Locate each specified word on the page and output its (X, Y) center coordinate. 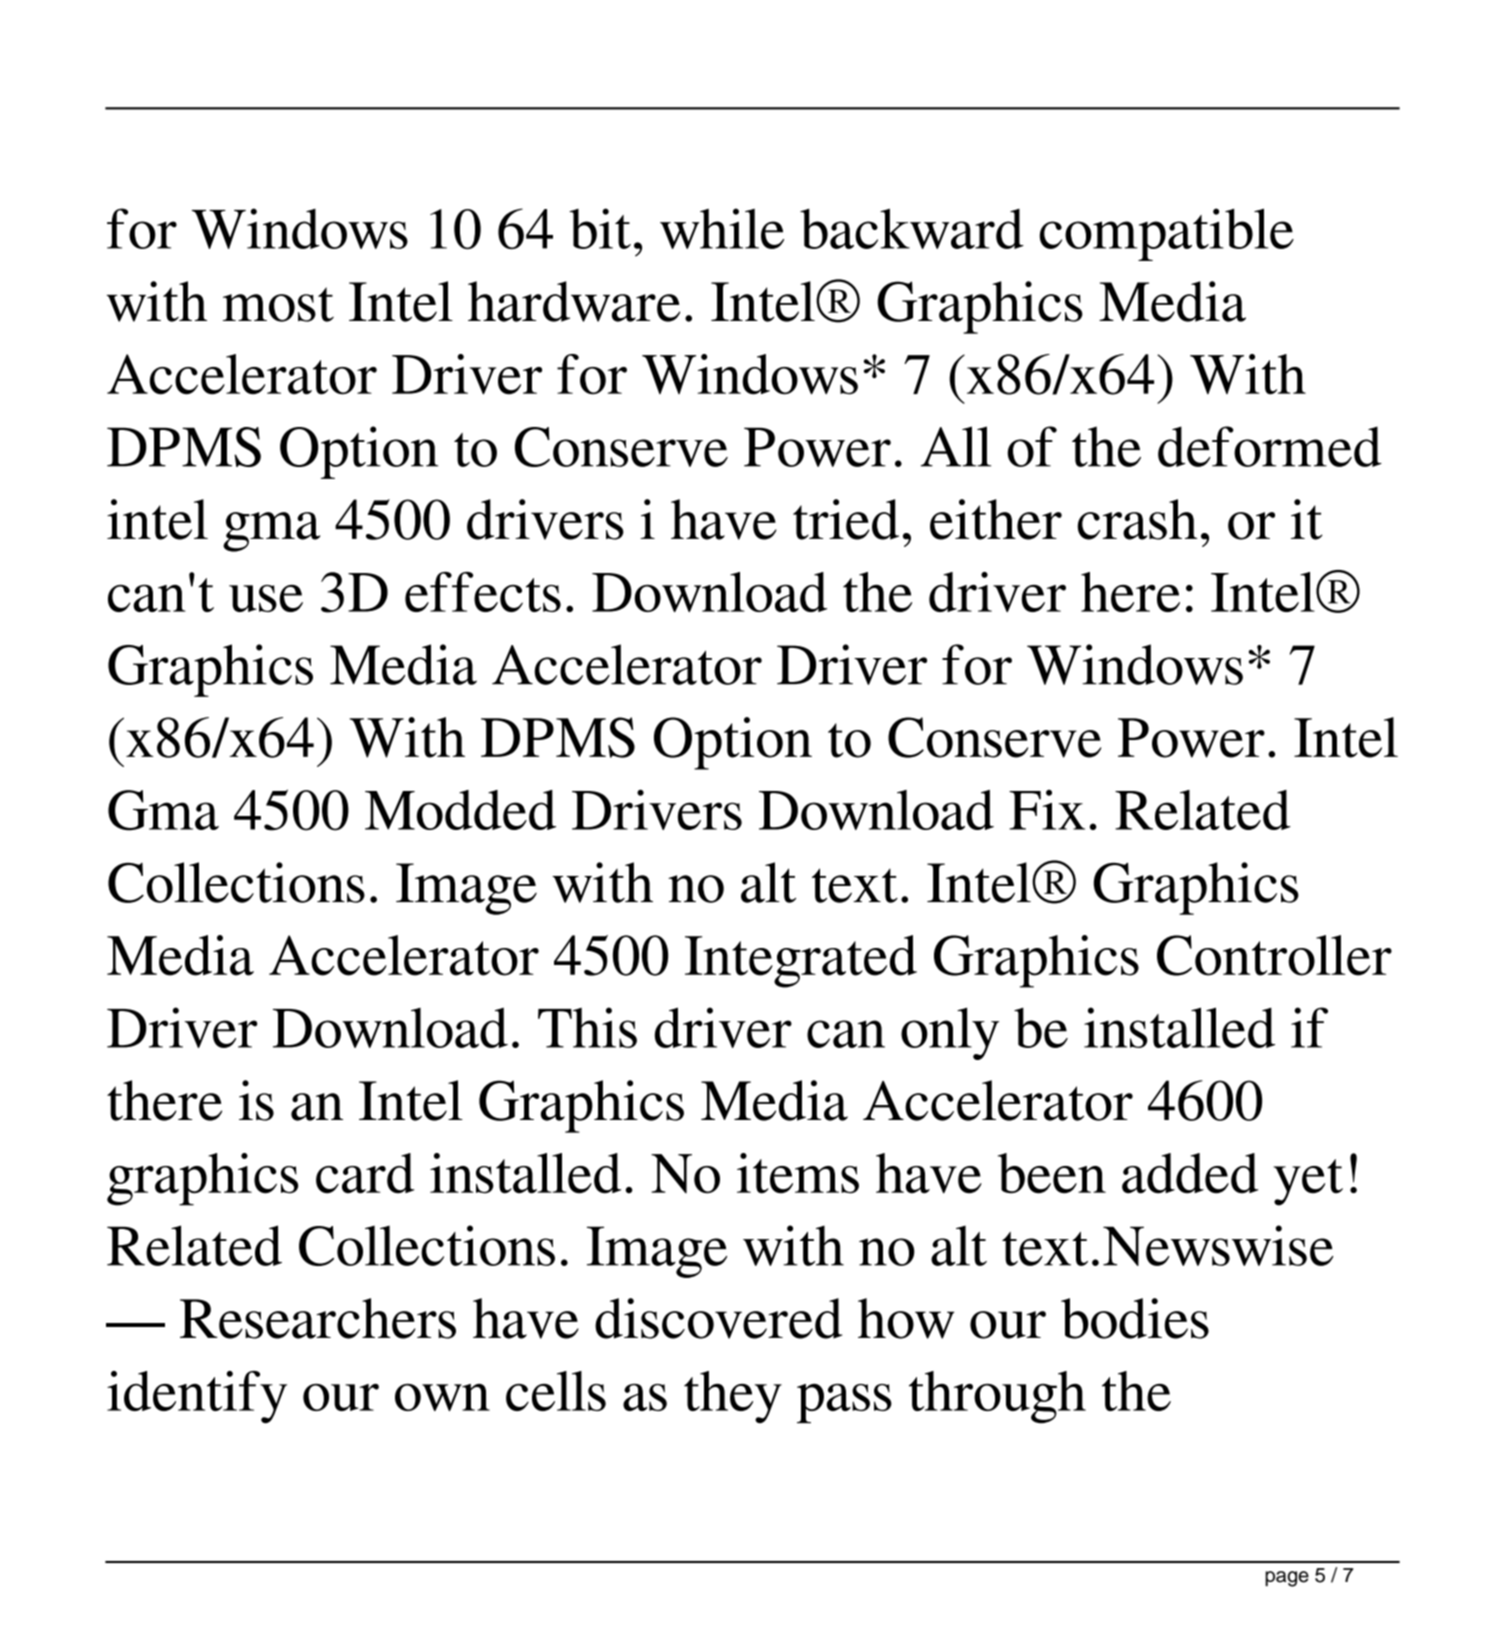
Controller (1274, 955)
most (278, 304)
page (1287, 1579)
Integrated (801, 961)
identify (197, 1397)
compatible (1167, 234)
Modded (460, 810)
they (733, 1397)
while (722, 228)
